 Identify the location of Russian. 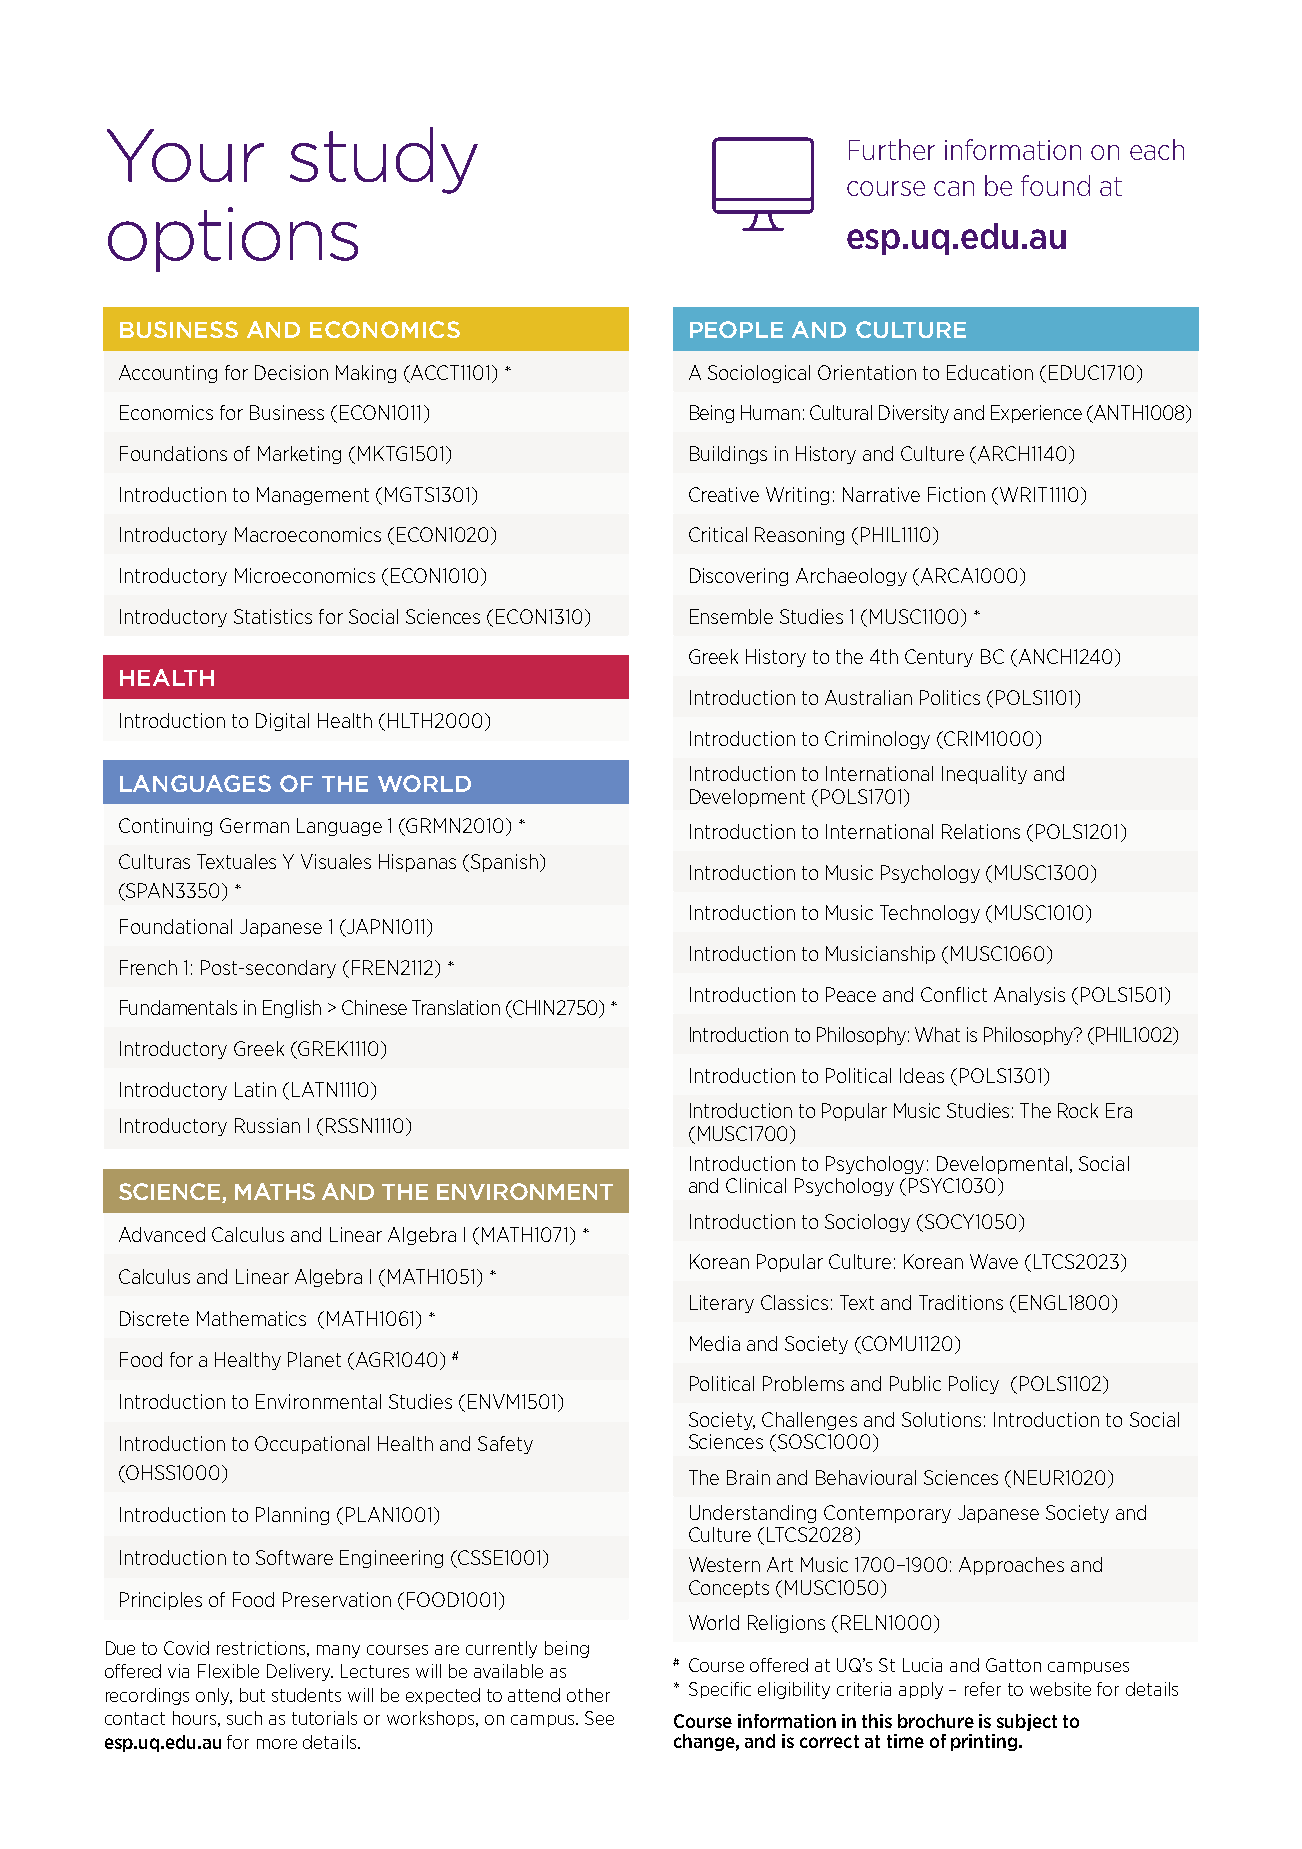
(267, 1125).
